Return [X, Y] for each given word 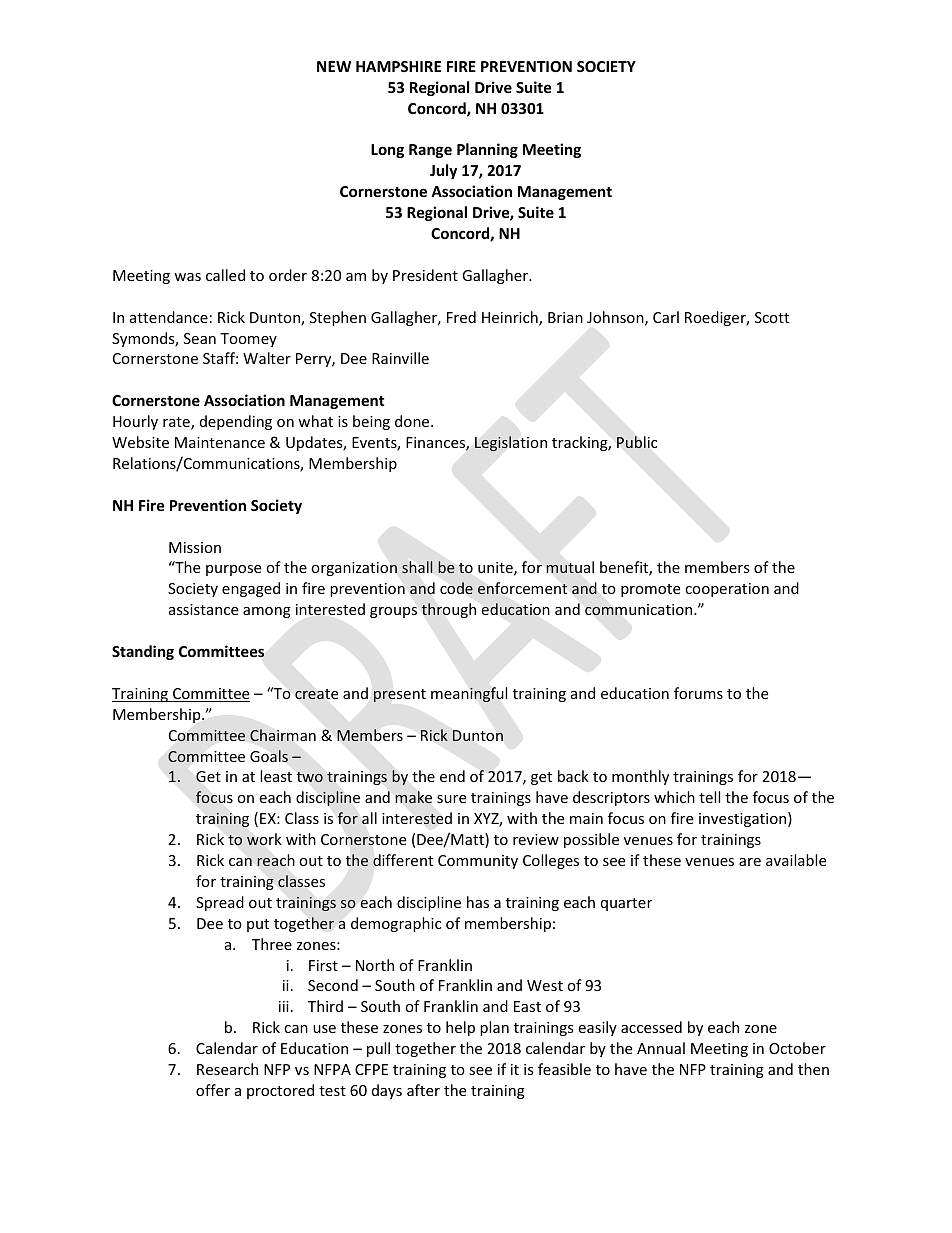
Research [227, 1069]
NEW [334, 66]
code [456, 588]
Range [430, 151]
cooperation [727, 590]
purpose [233, 570]
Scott [772, 317]
